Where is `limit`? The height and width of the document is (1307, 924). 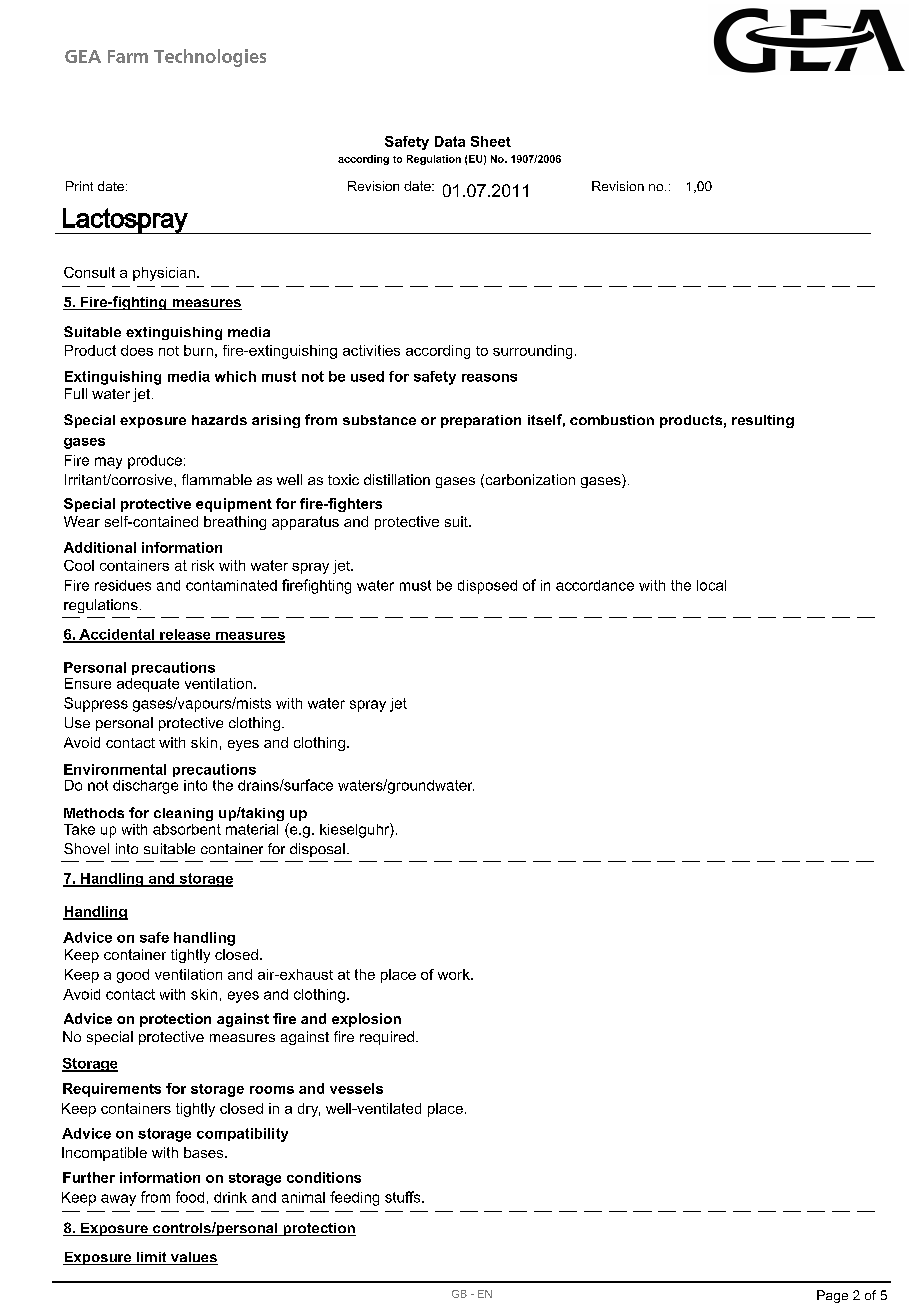
limit is located at coordinates (152, 1258).
